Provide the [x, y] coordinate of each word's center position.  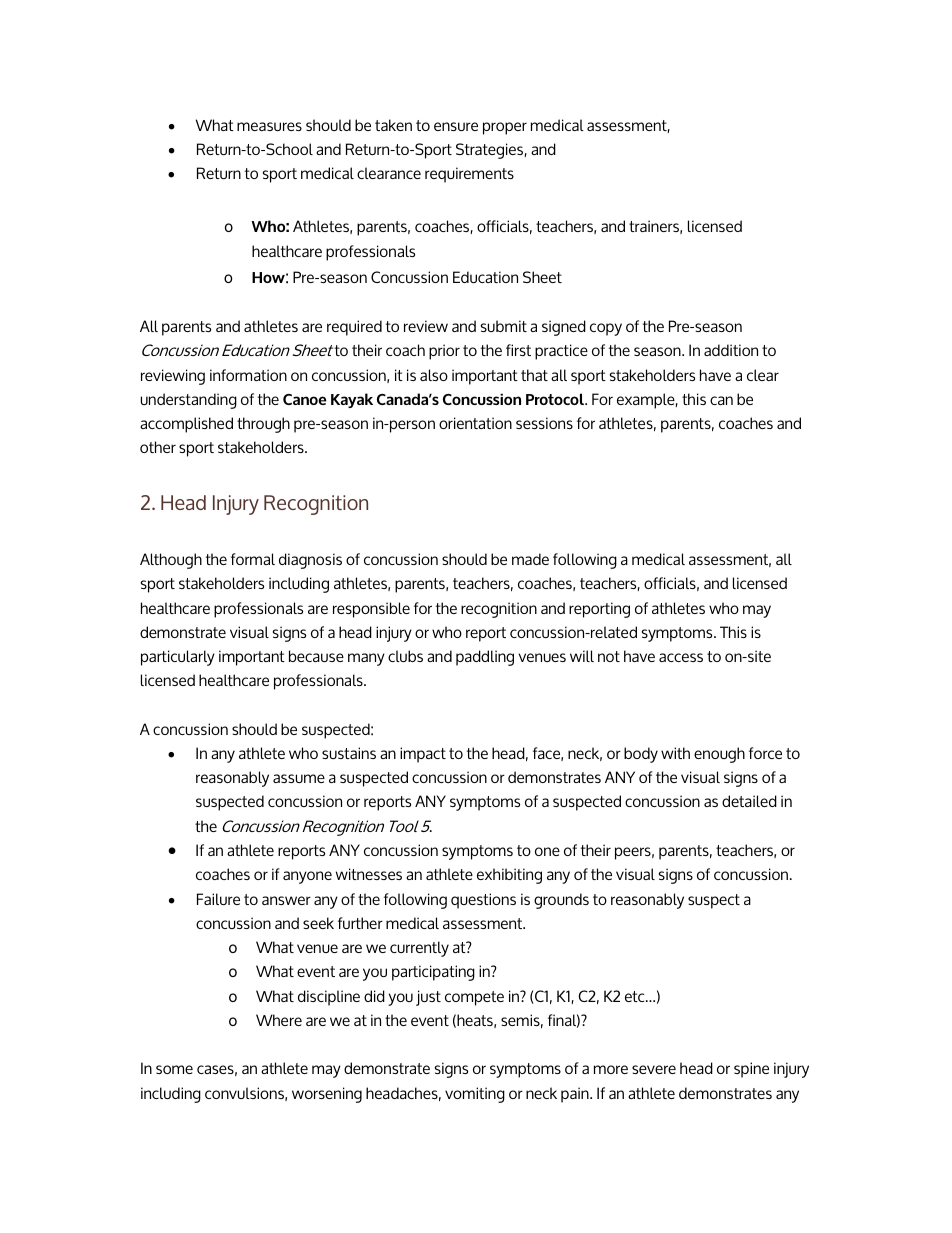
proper [505, 128]
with [675, 753]
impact [423, 755]
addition [731, 350]
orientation [475, 423]
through [263, 425]
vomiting [475, 1095]
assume [299, 778]
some [174, 1069]
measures [269, 126]
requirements [469, 175]
